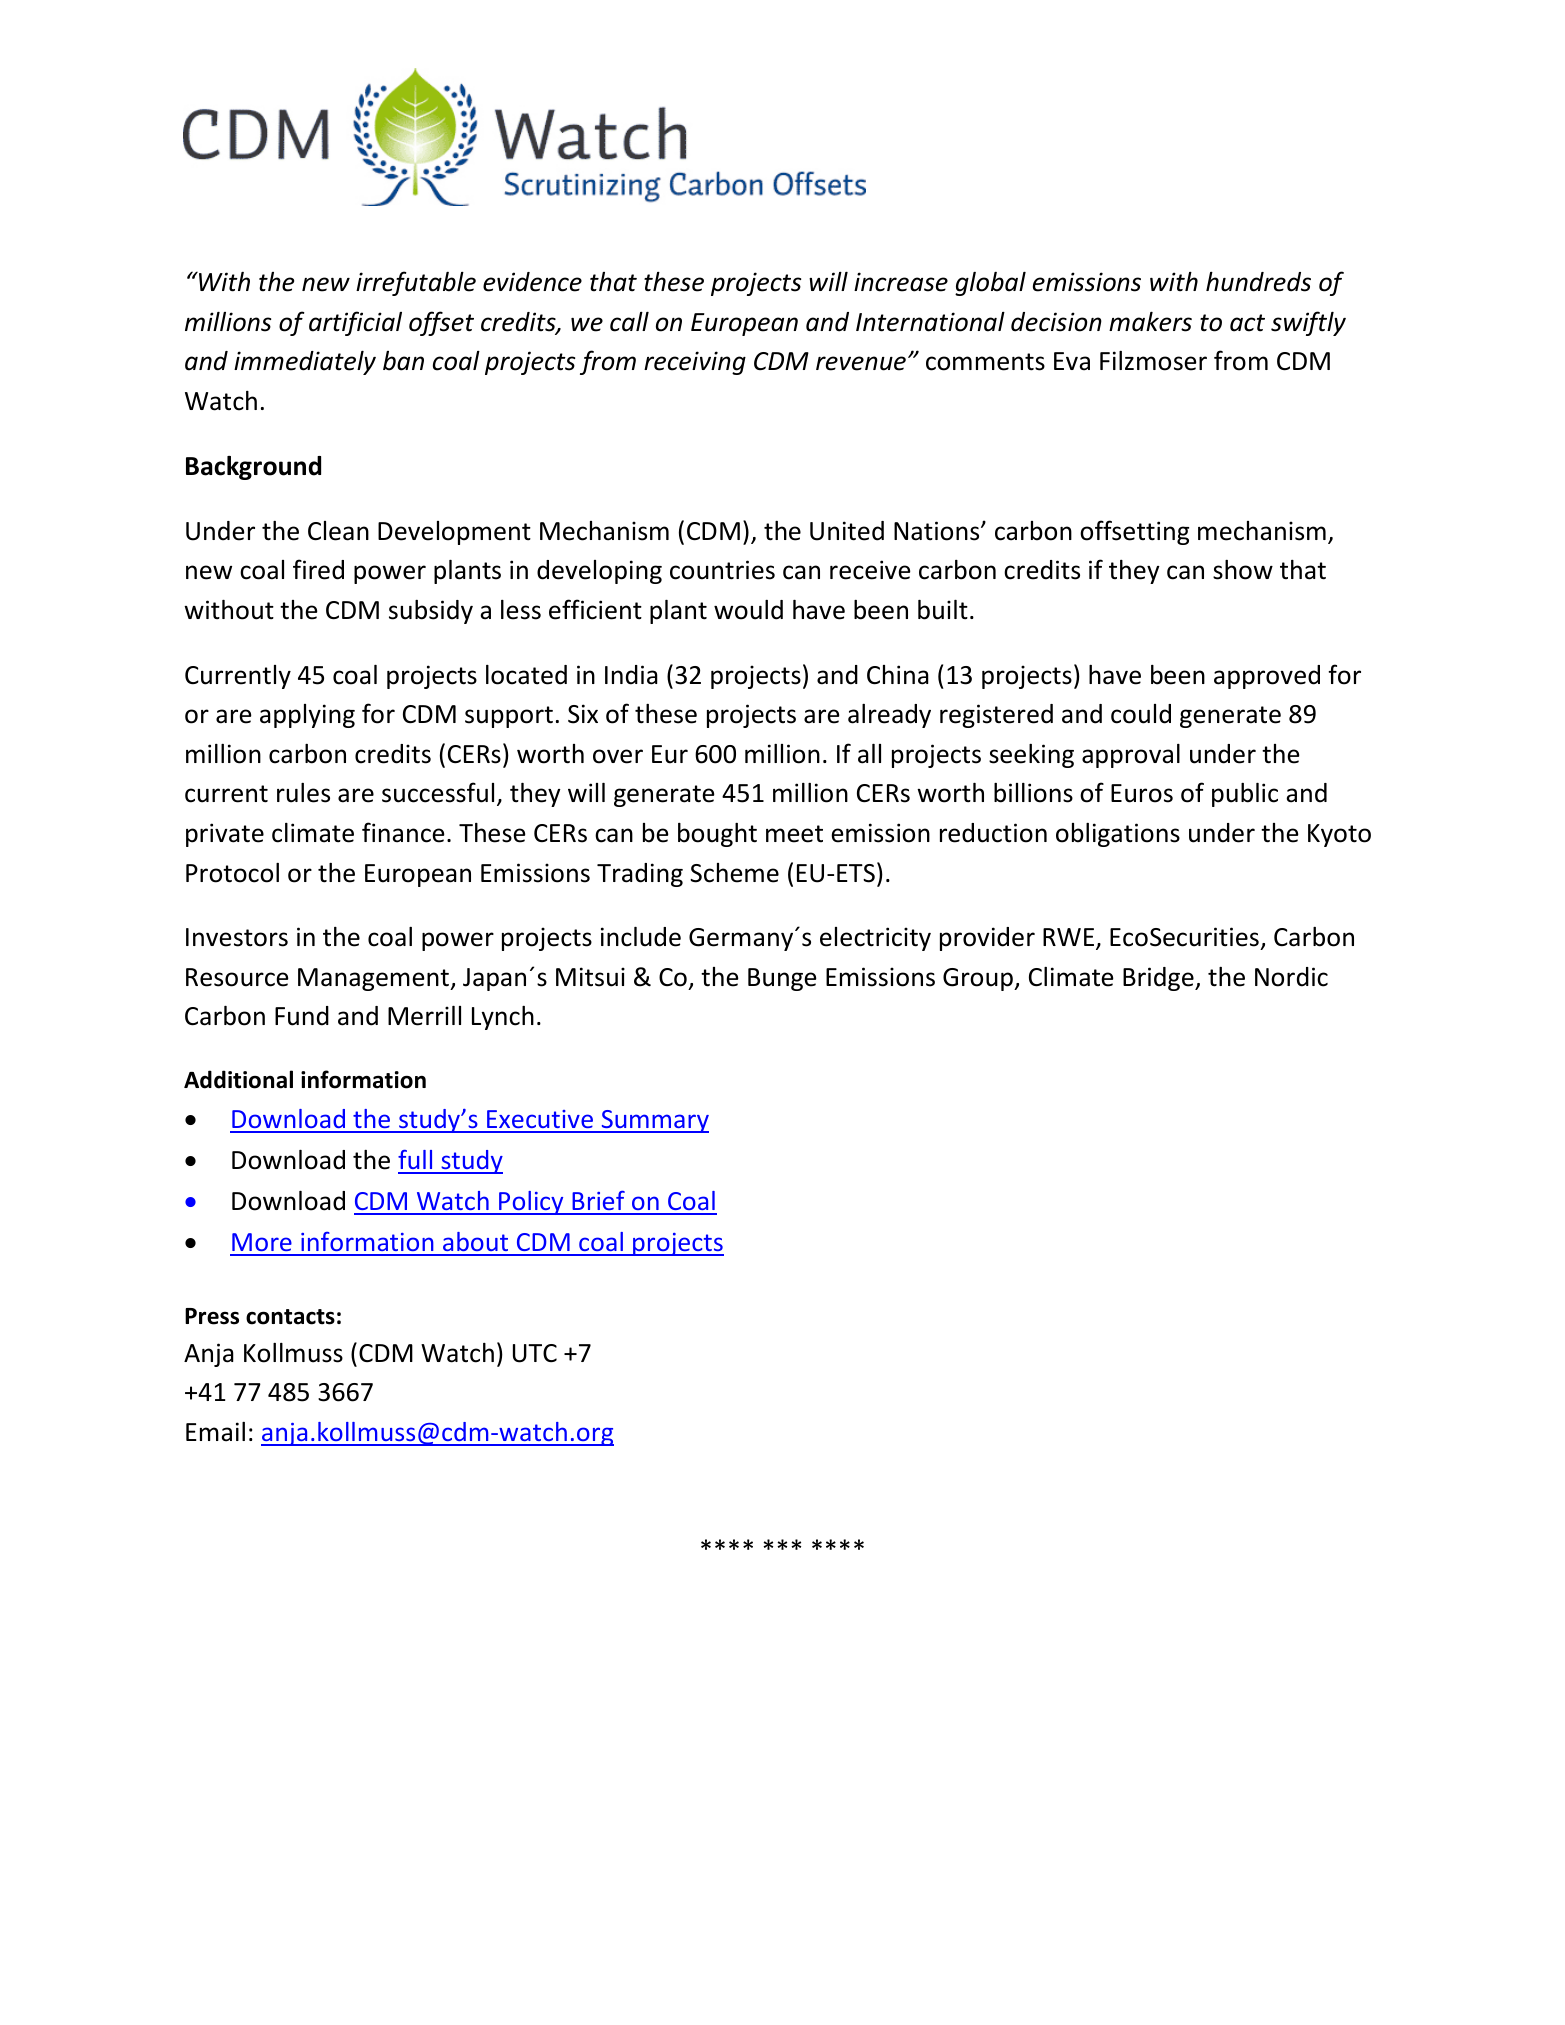 This screenshot has height=2025, width=1565. Describe the element at coordinates (403, 832) in the screenshot. I see `finance` at that location.
